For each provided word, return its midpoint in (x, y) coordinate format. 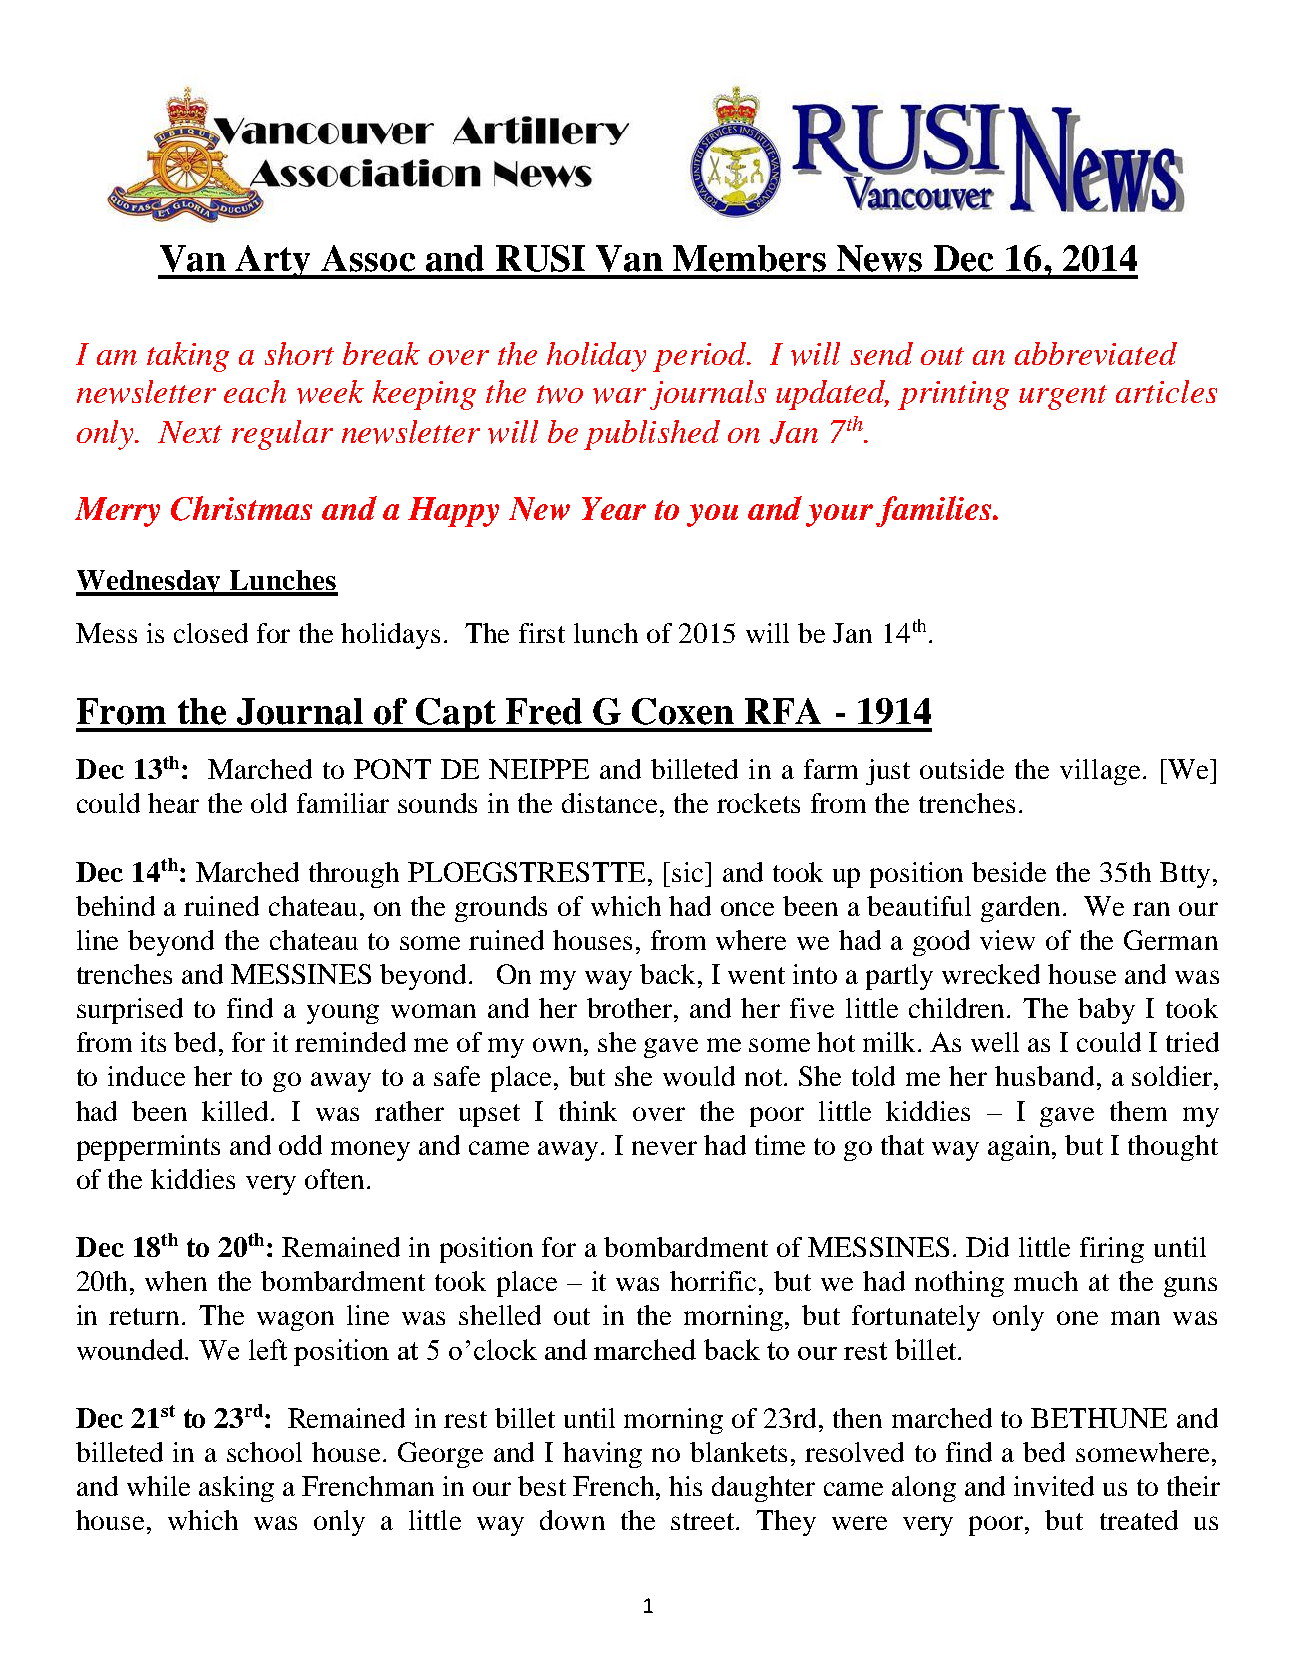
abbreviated (1096, 353)
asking (236, 1489)
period (700, 357)
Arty (274, 262)
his (685, 1486)
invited (1054, 1486)
